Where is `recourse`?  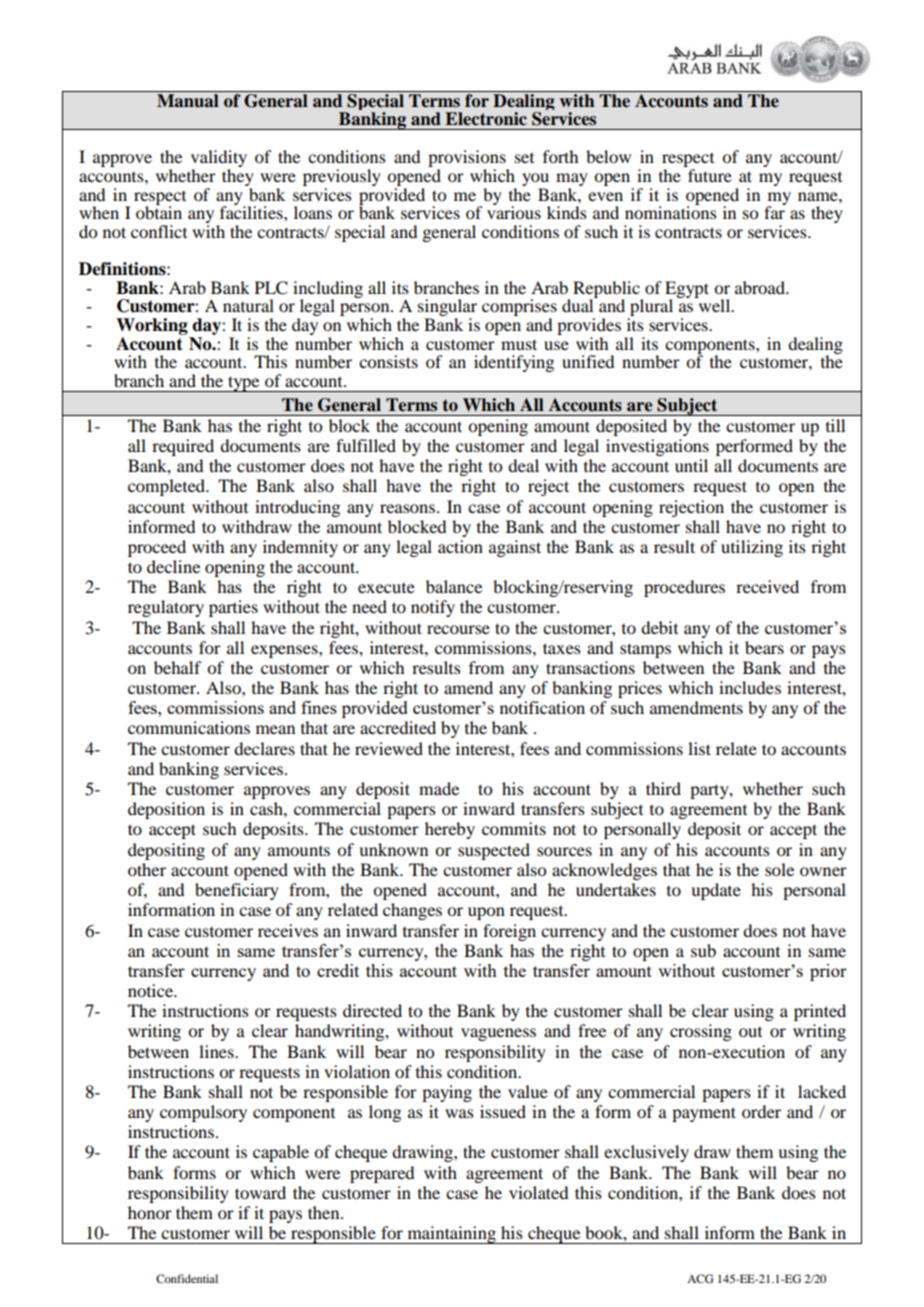 recourse is located at coordinates (458, 629).
